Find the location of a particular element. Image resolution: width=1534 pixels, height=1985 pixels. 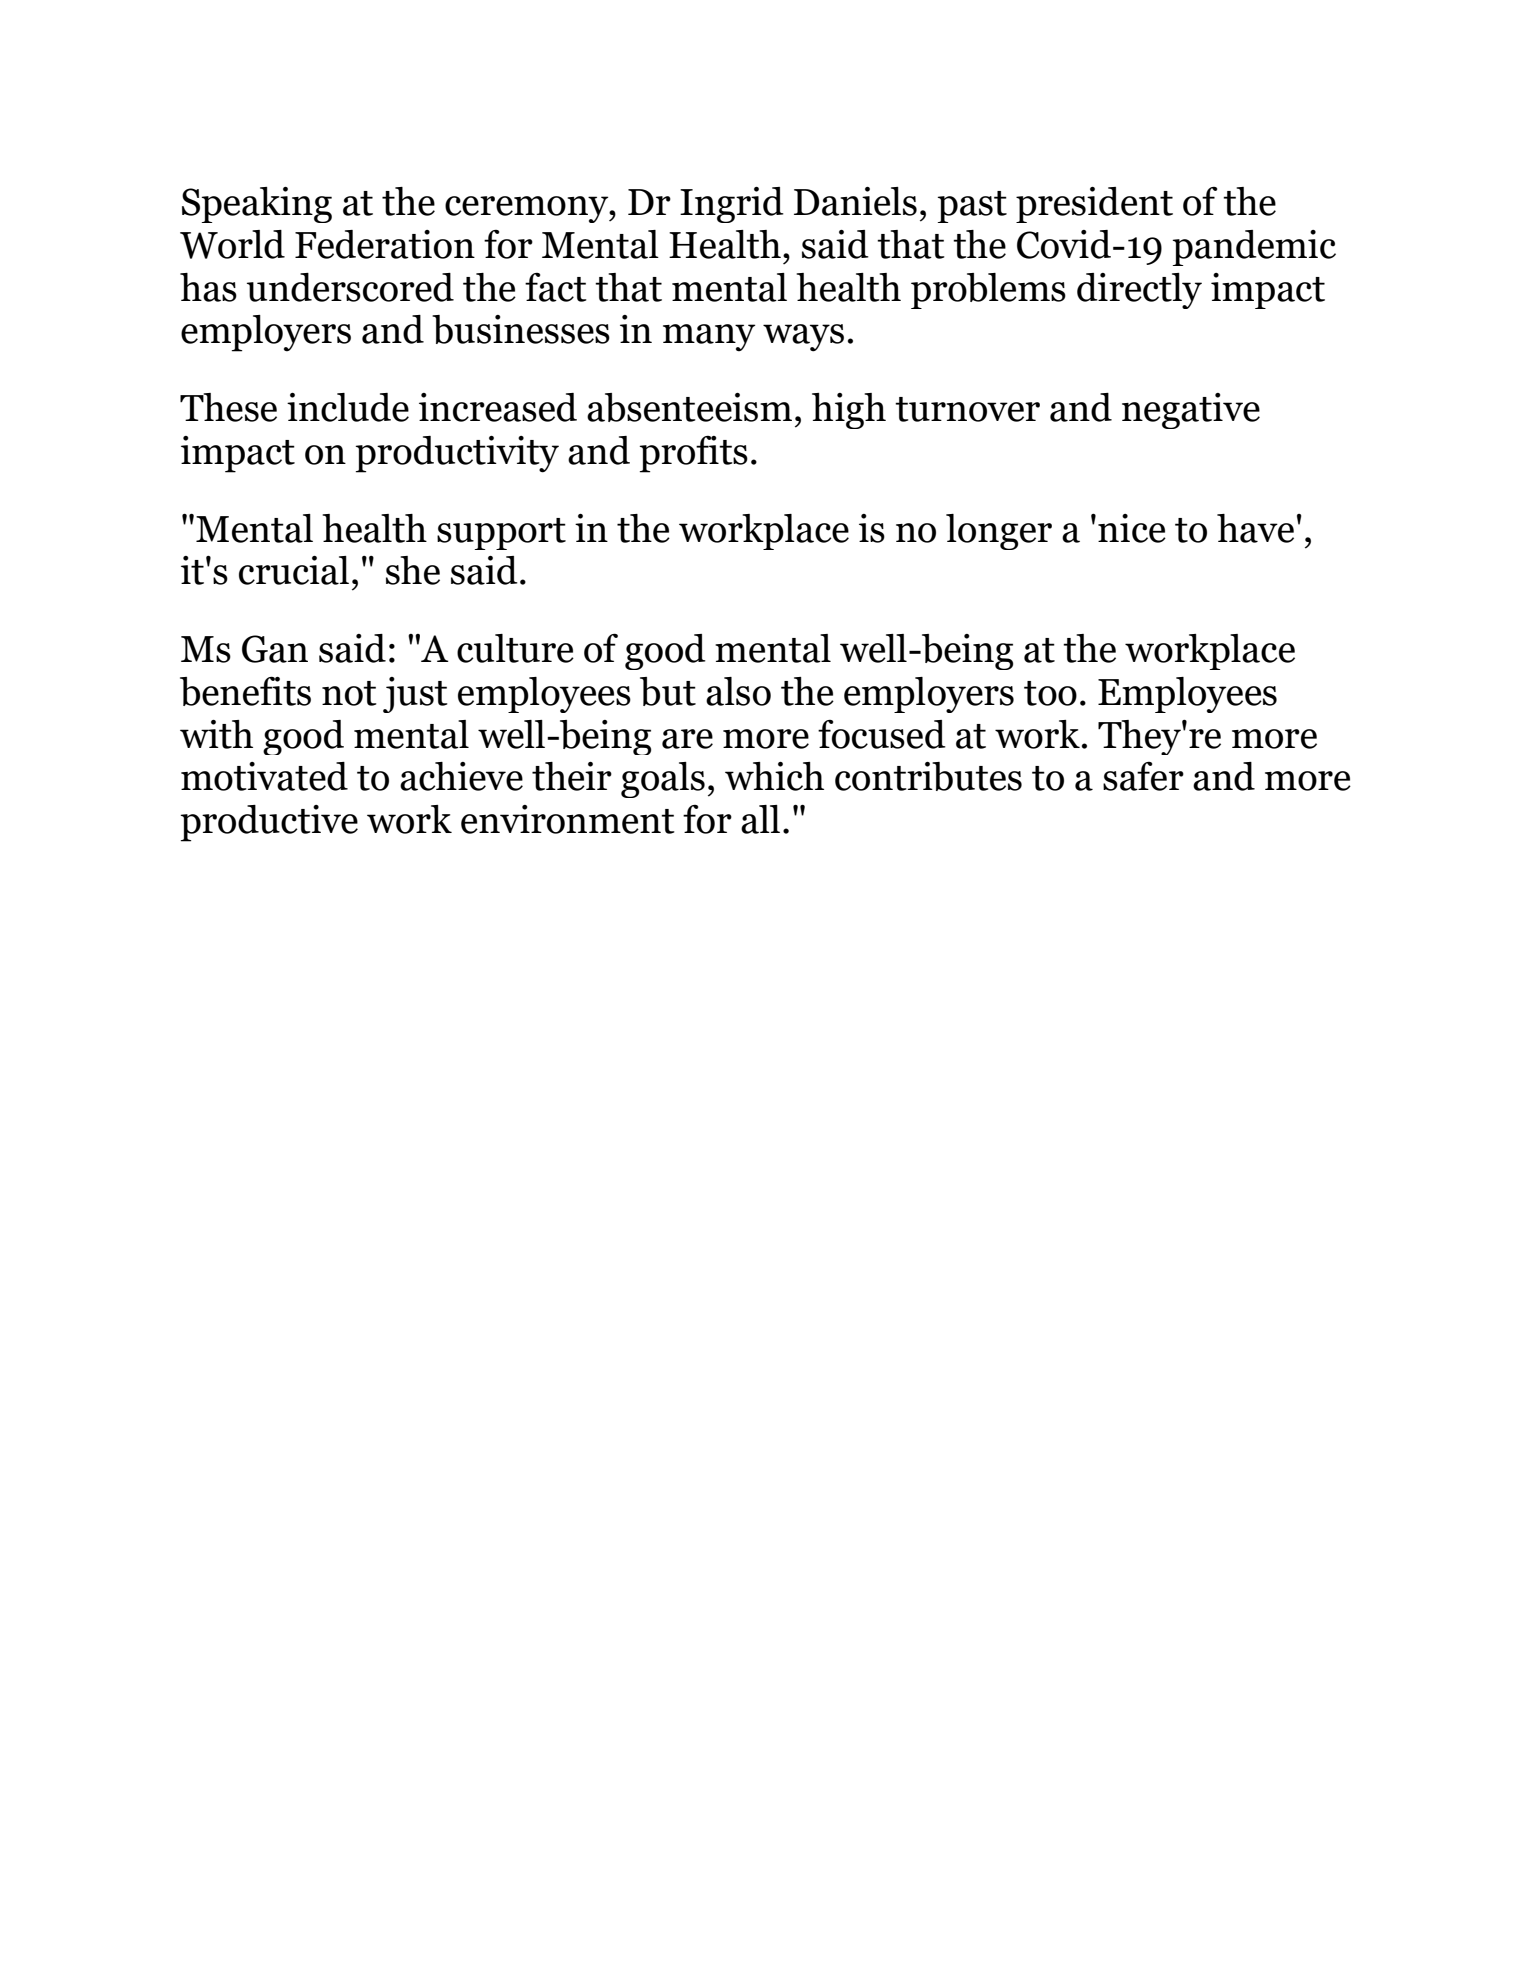

Ingrid is located at coordinates (732, 205).
